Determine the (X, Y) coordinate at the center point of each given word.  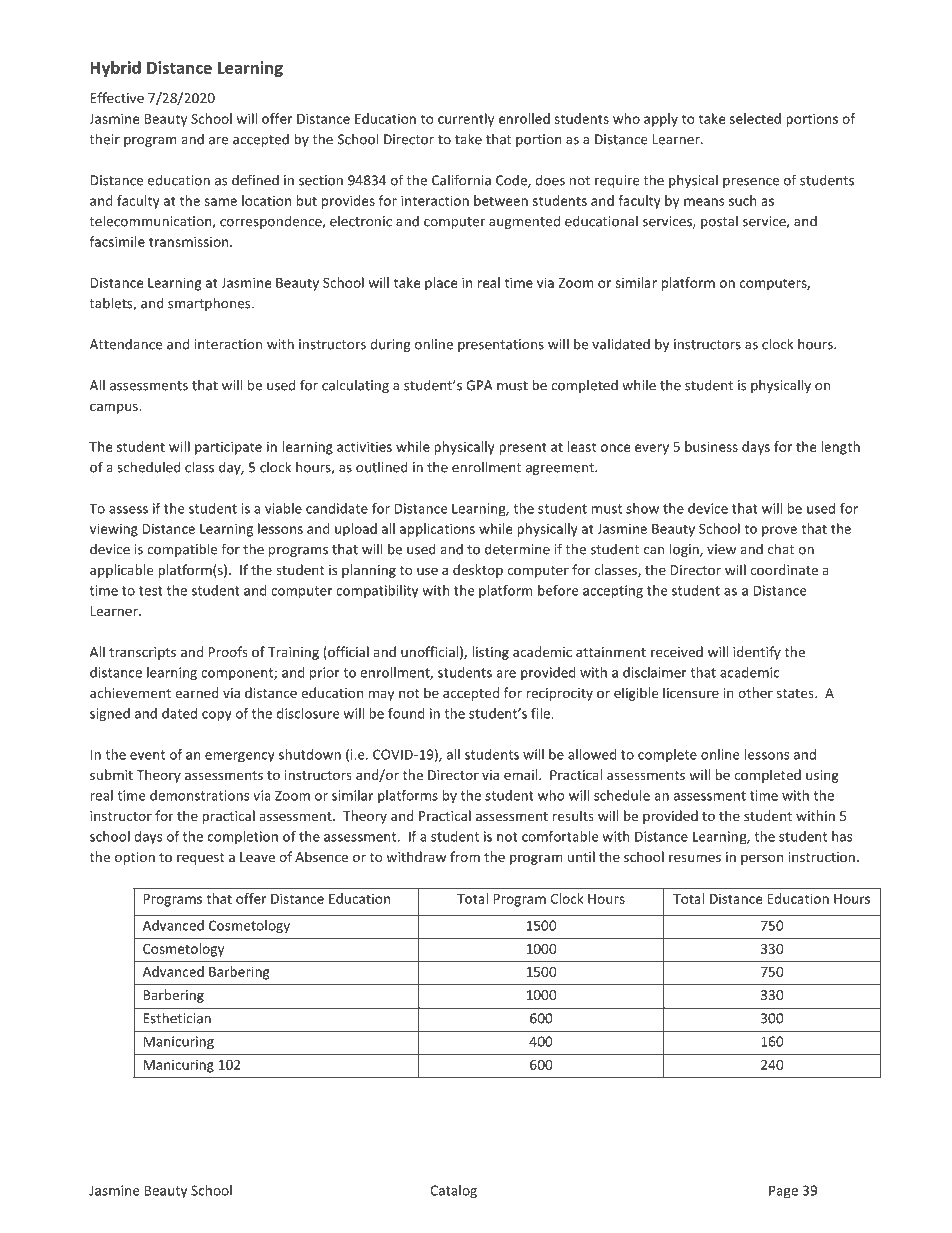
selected (755, 118)
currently (466, 120)
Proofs (228, 651)
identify (757, 653)
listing (490, 653)
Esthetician (177, 1018)
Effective (117, 97)
